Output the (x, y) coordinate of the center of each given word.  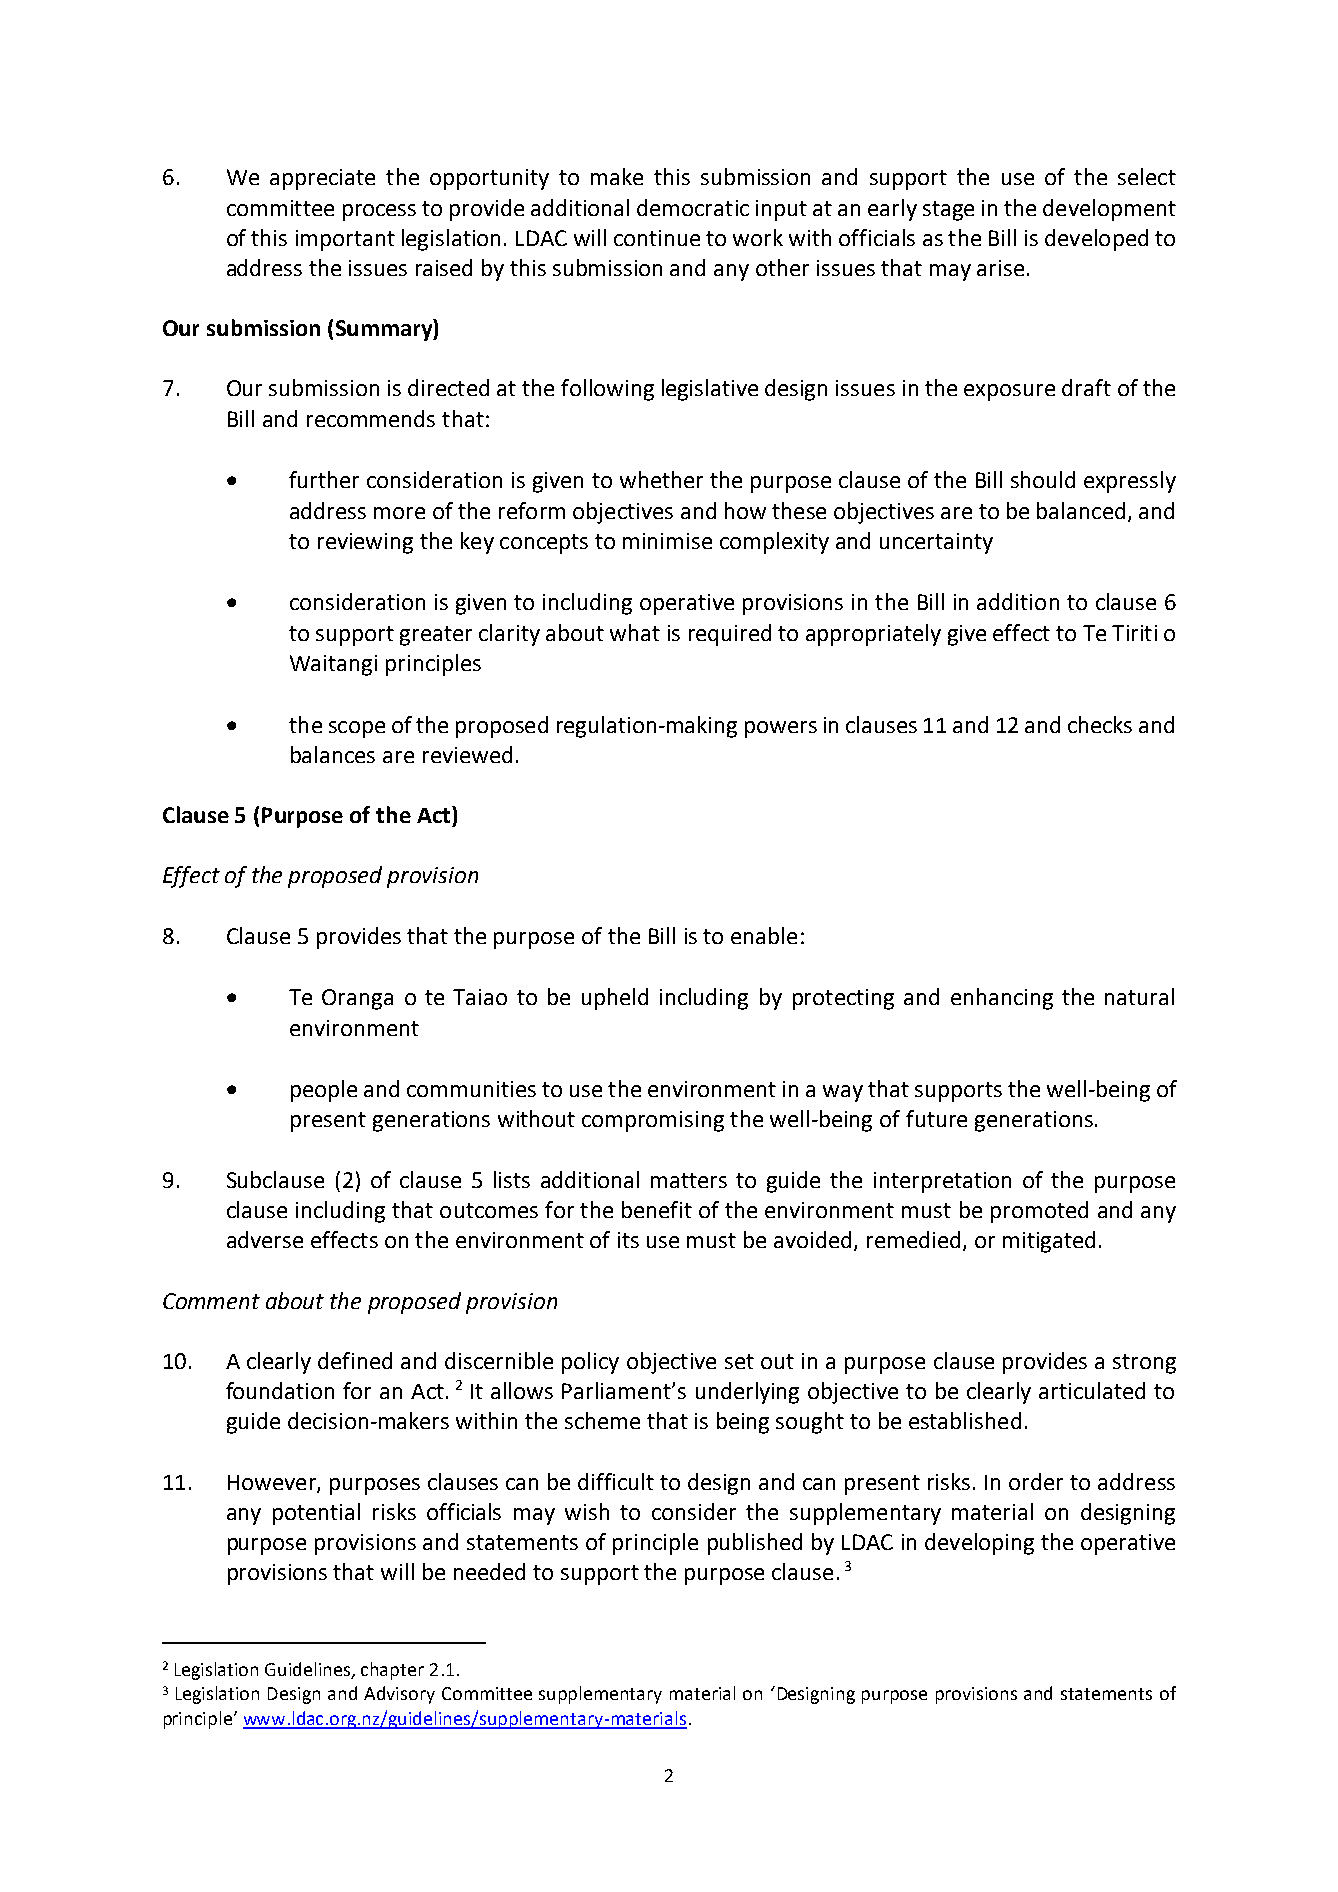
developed (1096, 240)
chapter (392, 1671)
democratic (693, 207)
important (345, 240)
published (755, 1544)
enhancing (1002, 999)
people (324, 1091)
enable (764, 935)
